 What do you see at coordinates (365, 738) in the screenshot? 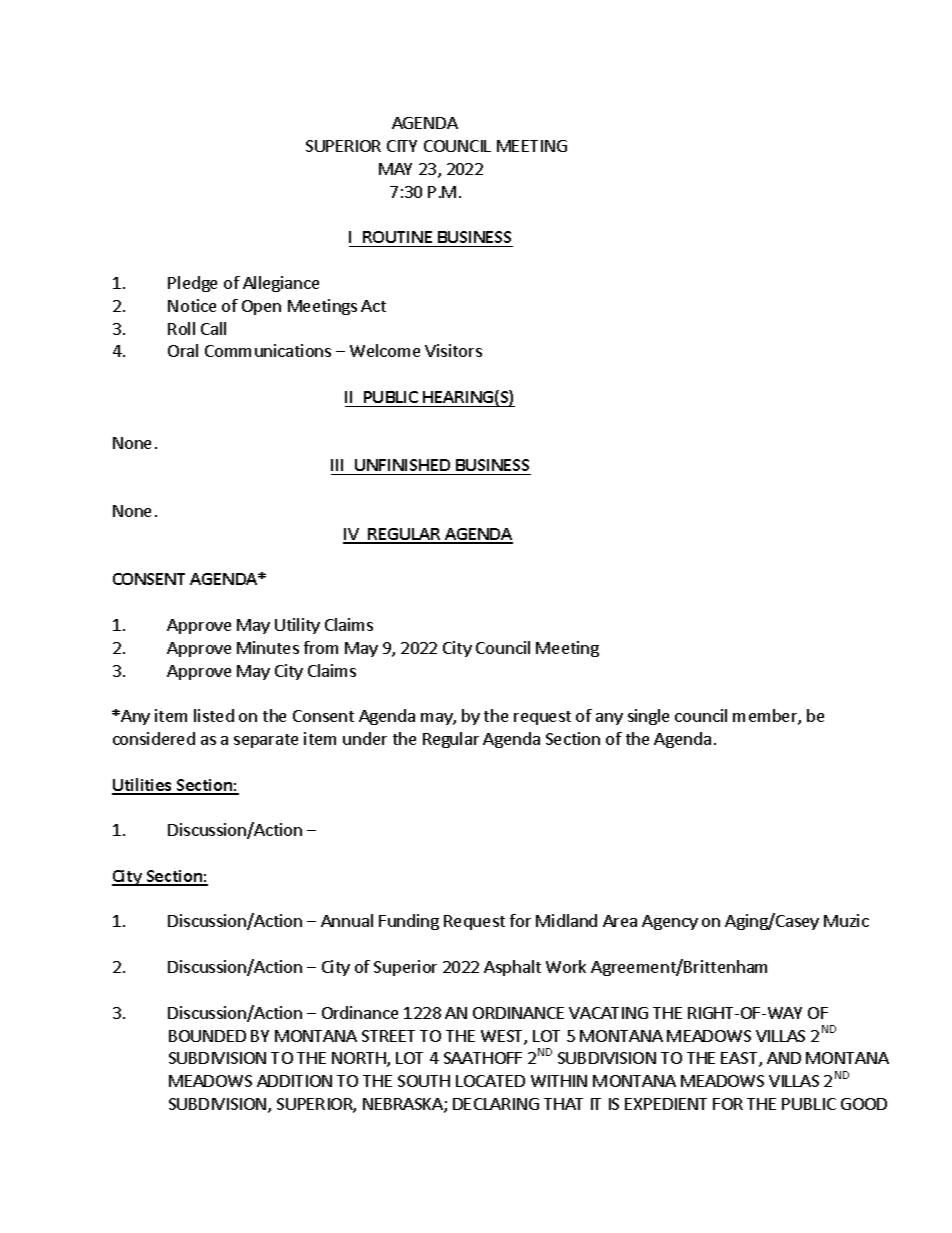
I see `under` at bounding box center [365, 738].
